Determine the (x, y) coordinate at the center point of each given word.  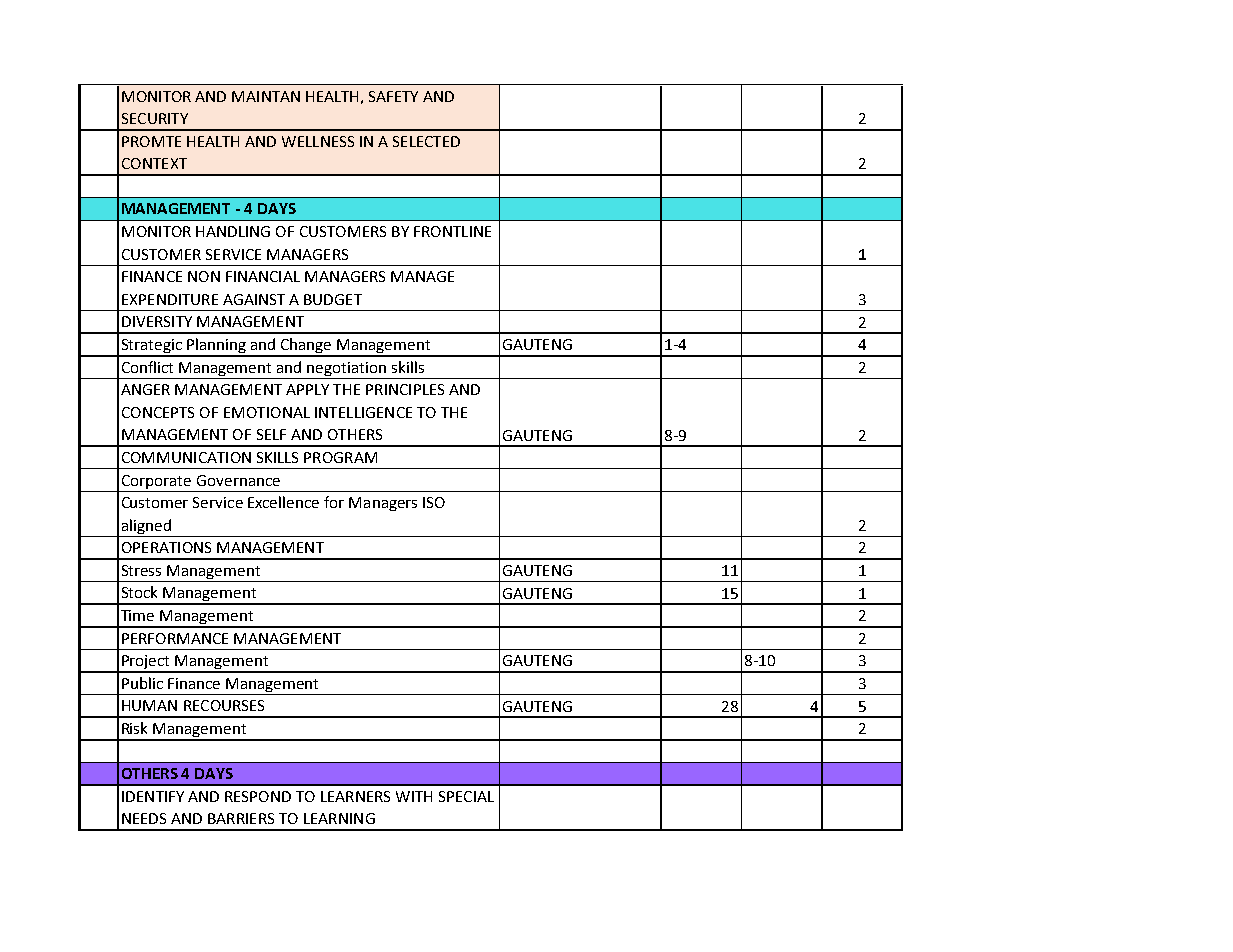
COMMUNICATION (186, 457)
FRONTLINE (452, 231)
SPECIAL (466, 796)
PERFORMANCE (175, 638)
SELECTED (426, 141)
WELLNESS (318, 141)
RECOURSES (224, 705)
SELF (271, 434)
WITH (414, 796)
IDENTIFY (153, 796)
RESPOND (258, 796)
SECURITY (155, 118)
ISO (434, 502)
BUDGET (333, 299)
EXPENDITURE (170, 299)
